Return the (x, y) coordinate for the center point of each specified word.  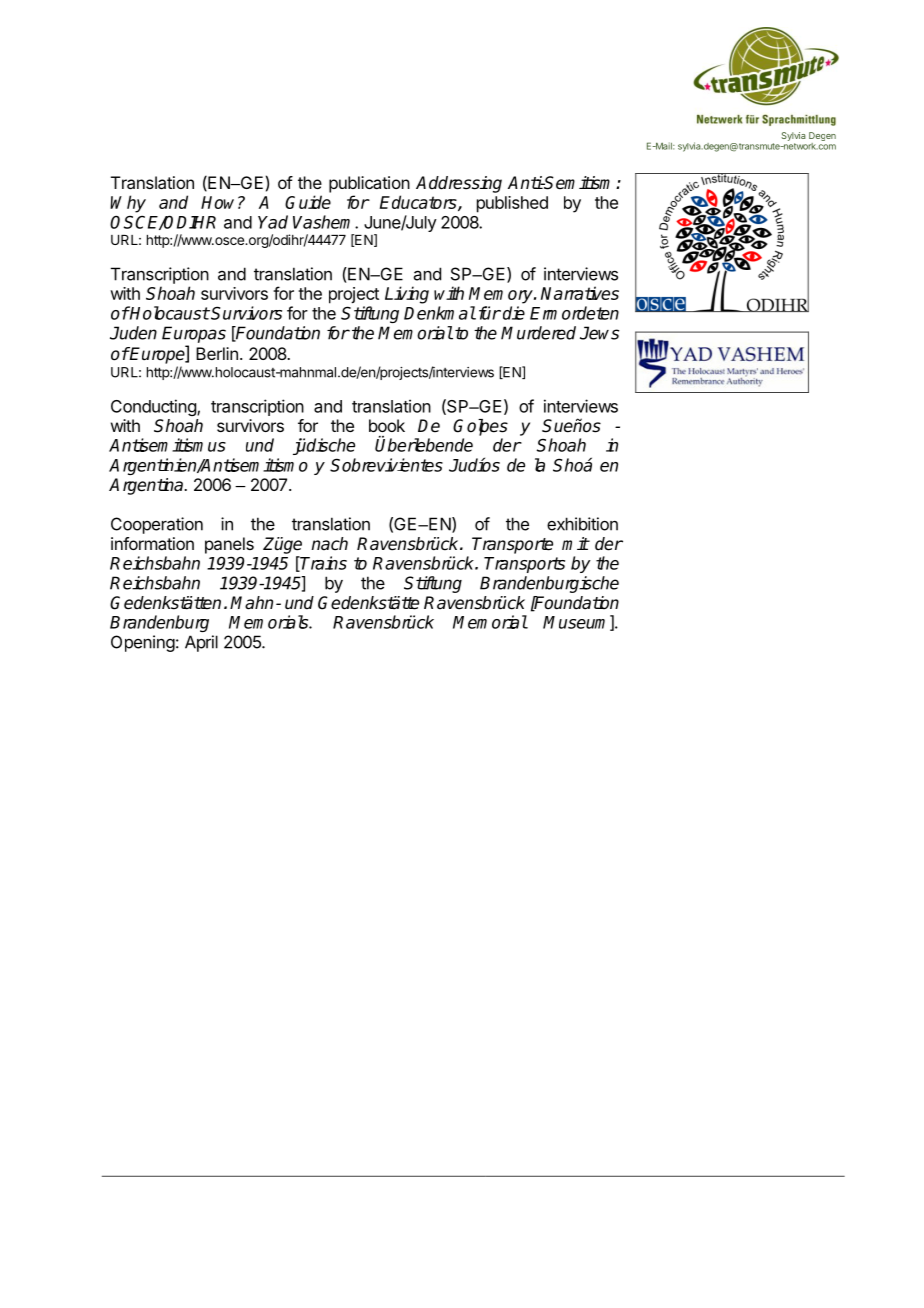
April (201, 643)
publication (369, 184)
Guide (308, 202)
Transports (524, 565)
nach (329, 544)
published (512, 204)
